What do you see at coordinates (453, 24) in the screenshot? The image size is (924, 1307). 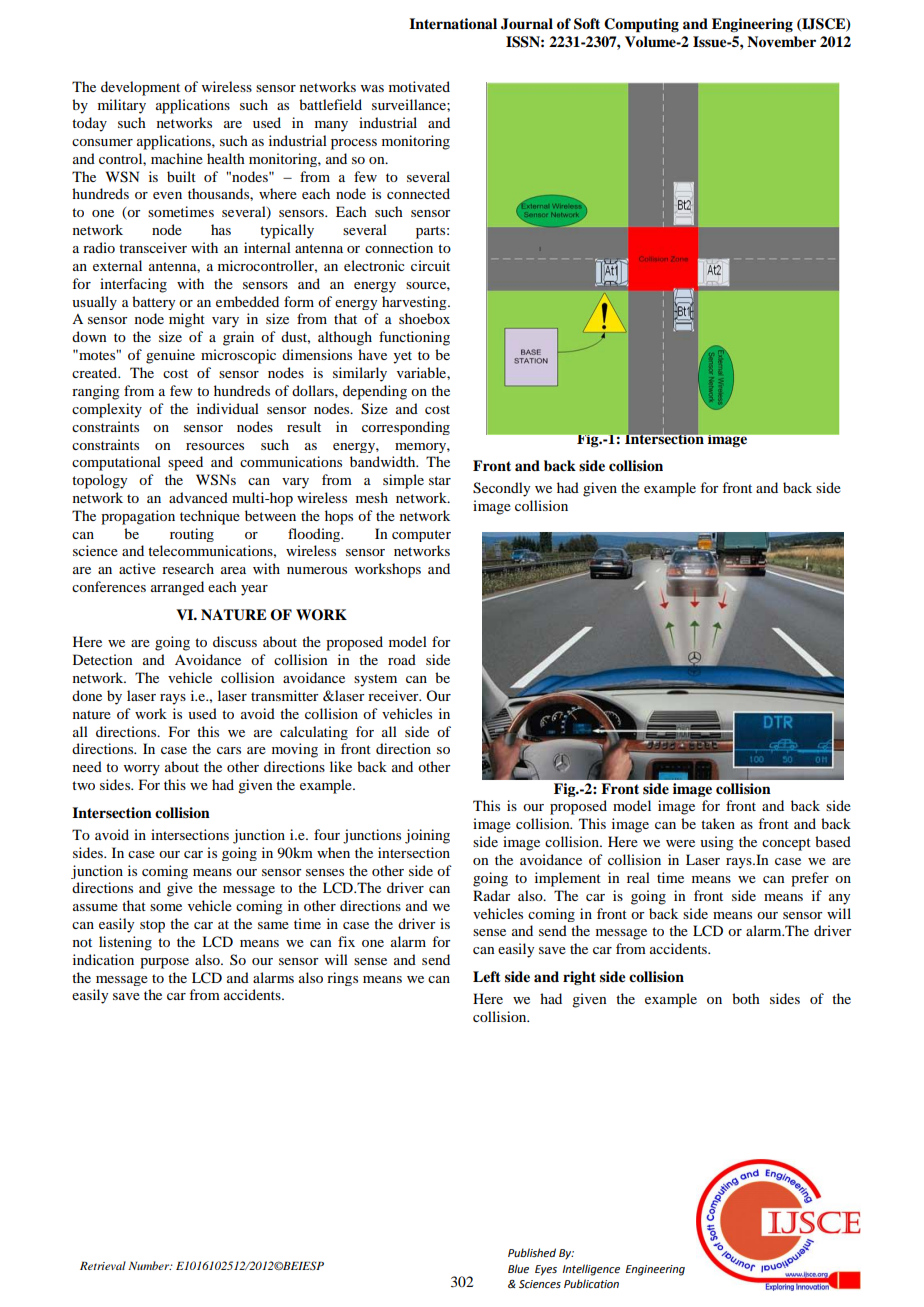 I see `International` at bounding box center [453, 24].
